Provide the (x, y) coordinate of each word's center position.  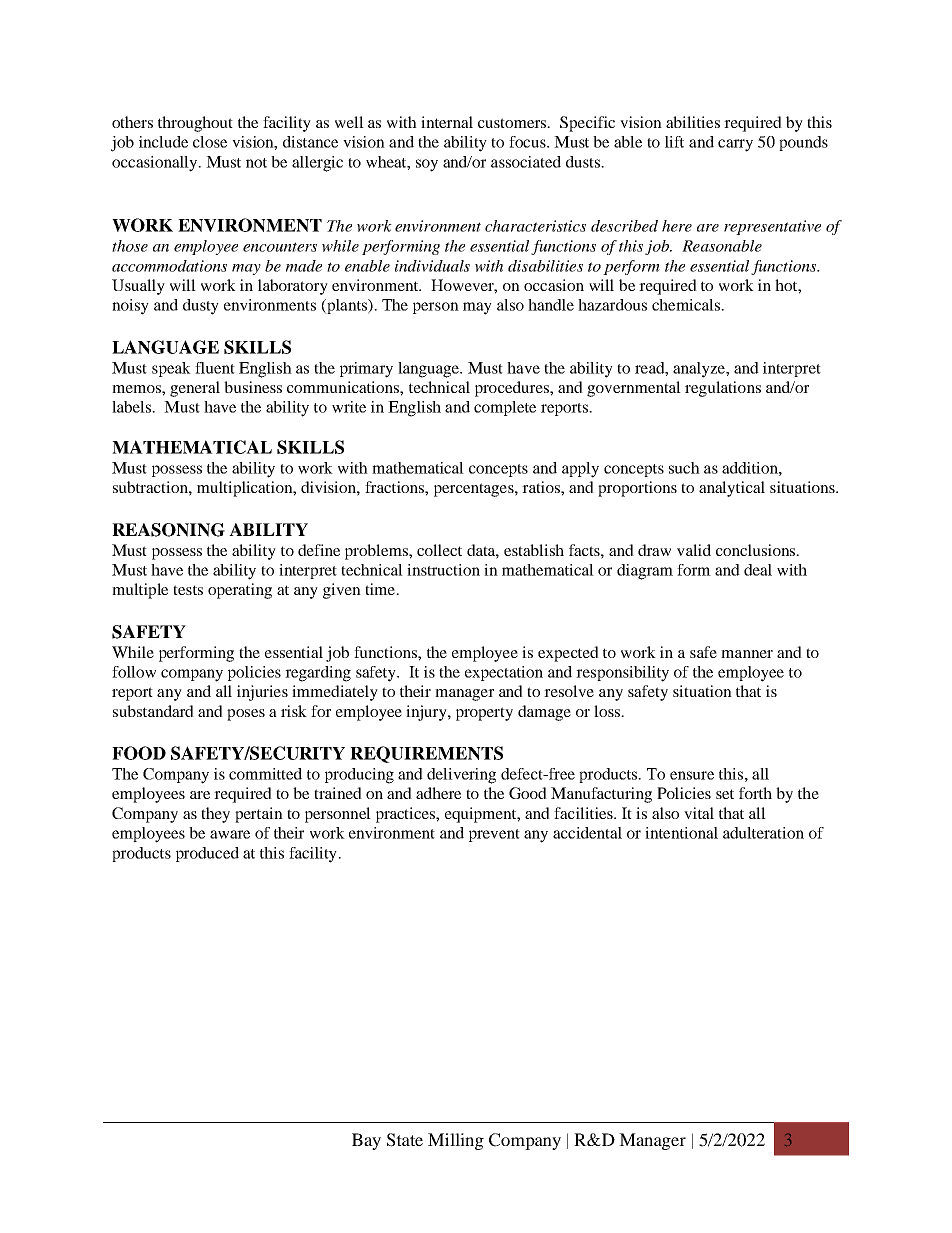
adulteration (763, 833)
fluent (215, 368)
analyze (700, 370)
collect (439, 550)
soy (427, 165)
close (210, 142)
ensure (692, 775)
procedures (513, 389)
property (484, 714)
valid (694, 550)
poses (246, 715)
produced (207, 854)
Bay (366, 1141)
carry (735, 145)
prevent (494, 835)
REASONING (168, 530)
